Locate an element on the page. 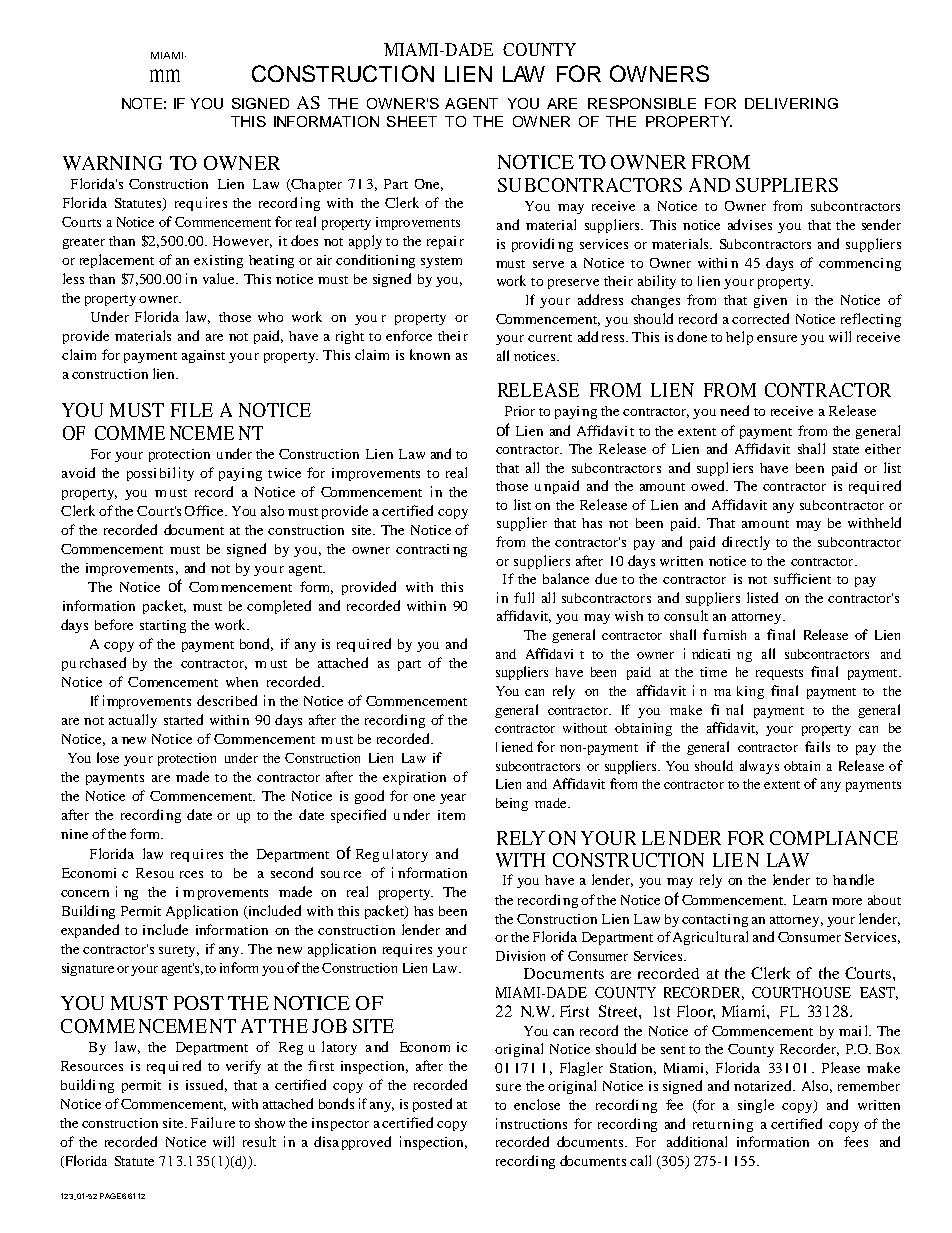 This document has width=952, height=1233. Learn is located at coordinates (810, 900).
